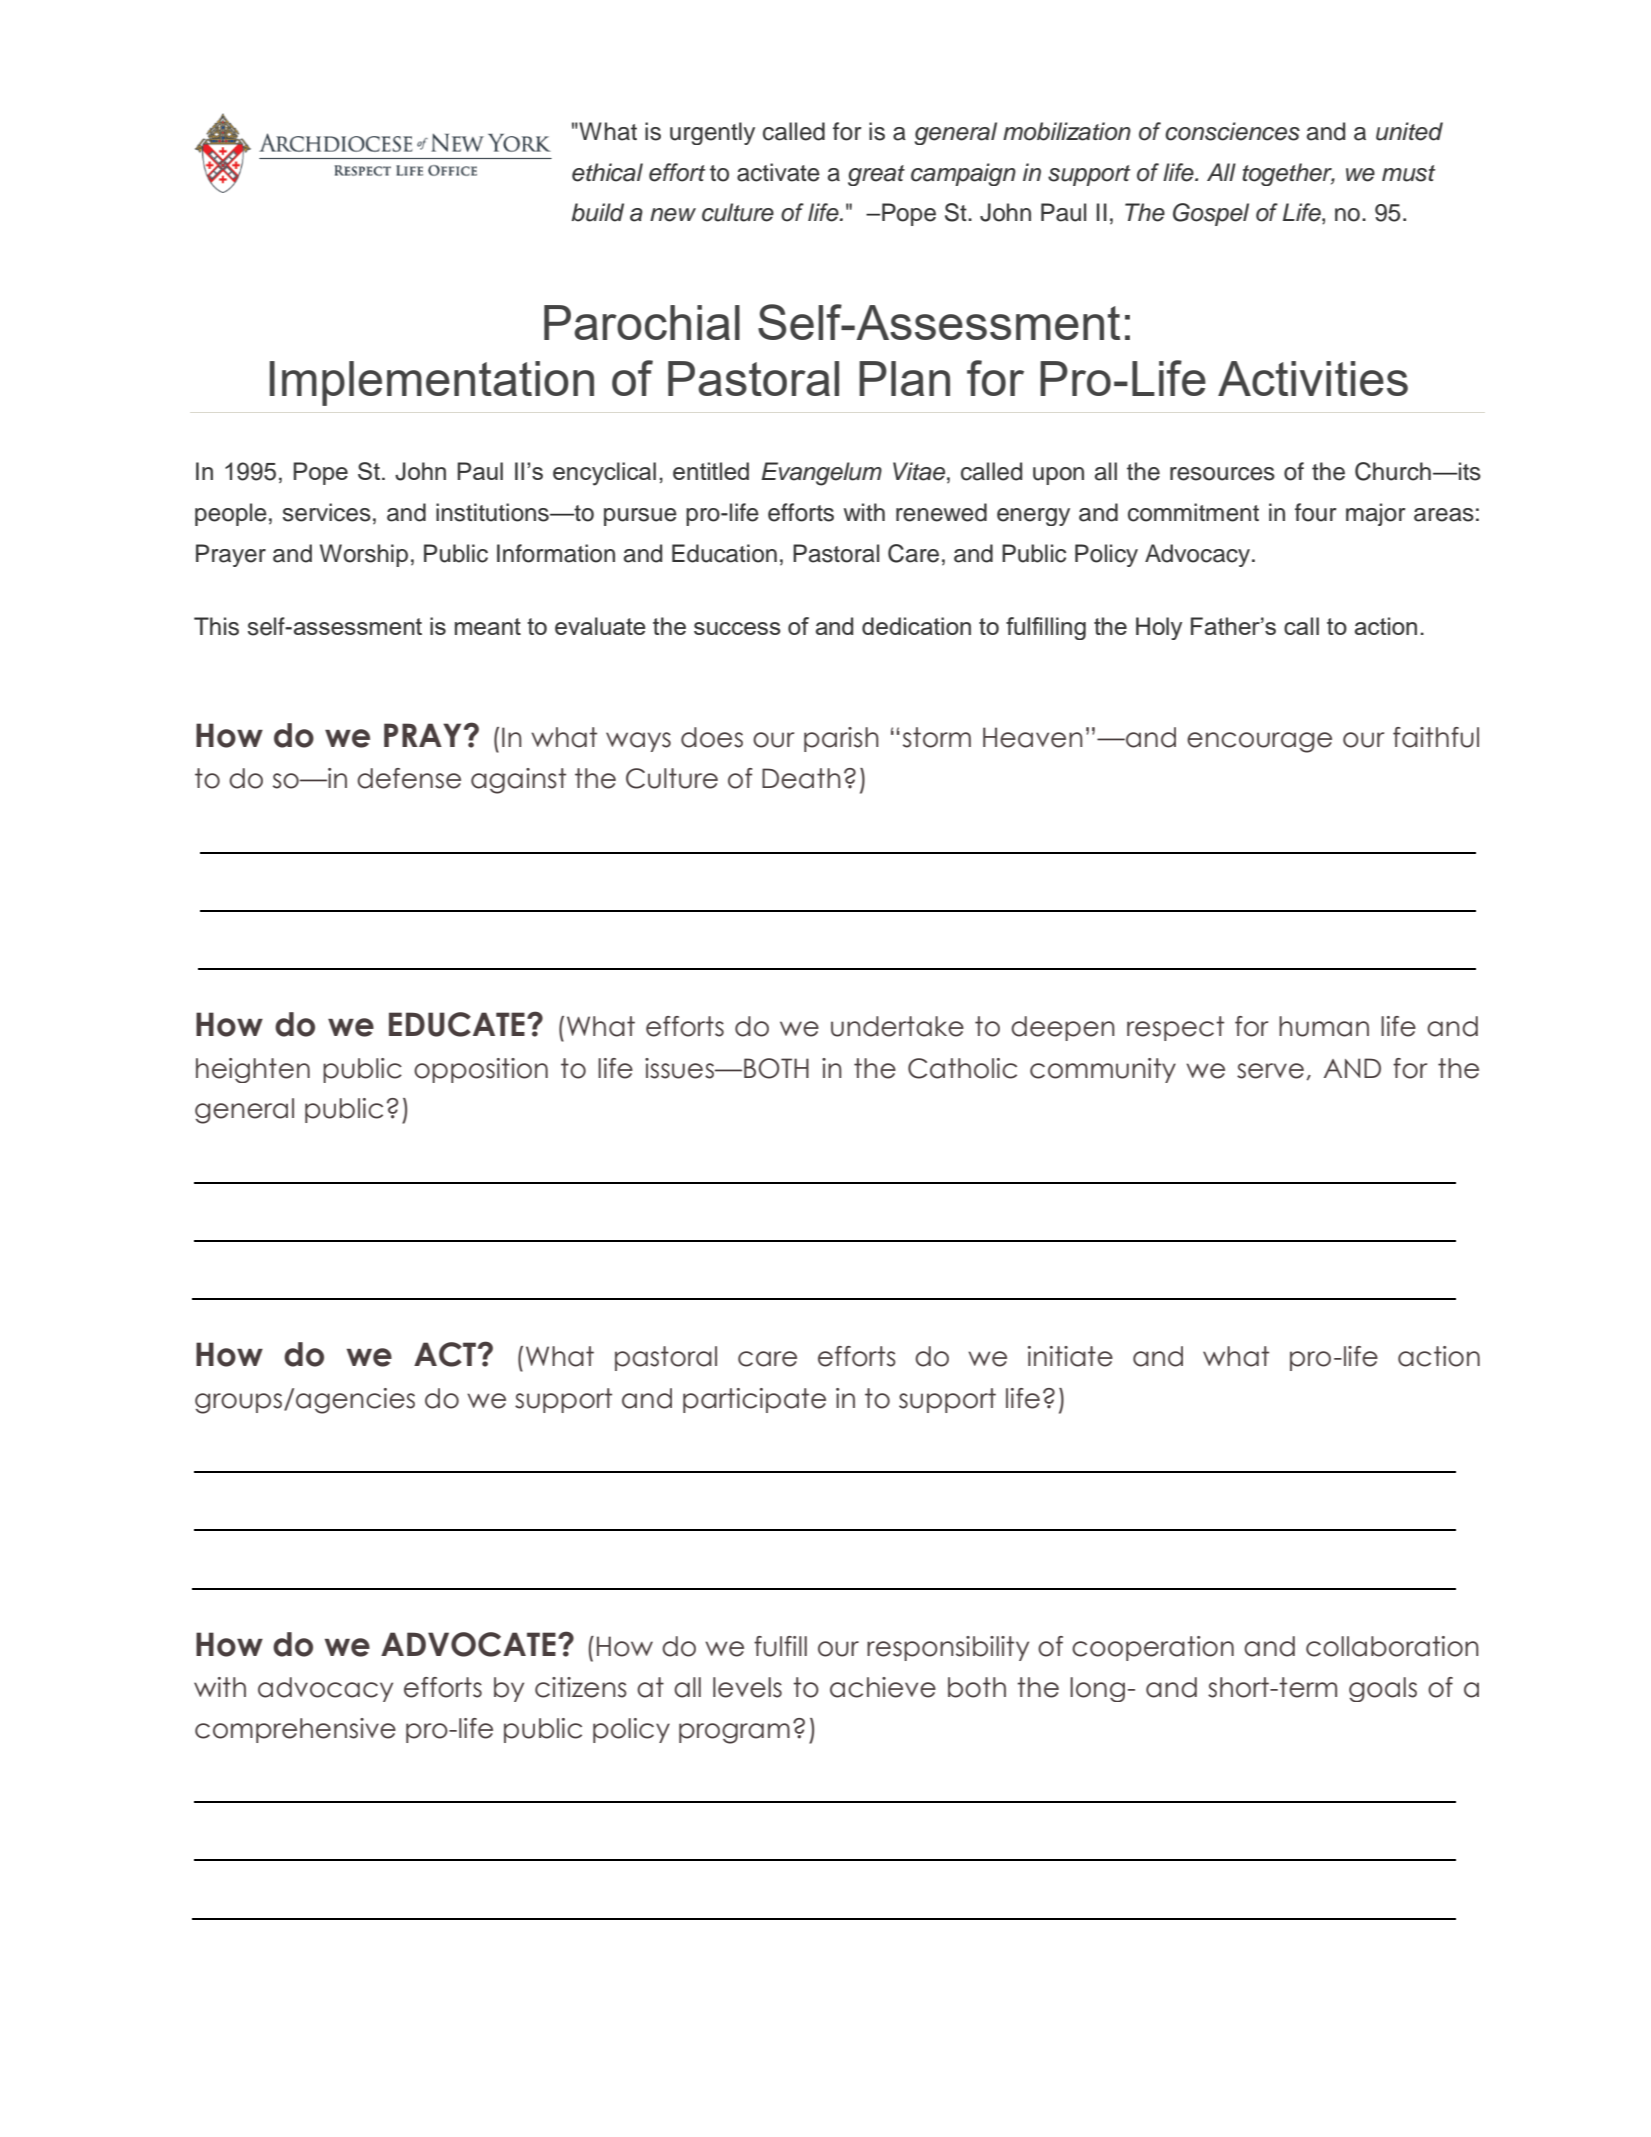  What do you see at coordinates (1324, 1026) in the screenshot?
I see `human` at bounding box center [1324, 1026].
